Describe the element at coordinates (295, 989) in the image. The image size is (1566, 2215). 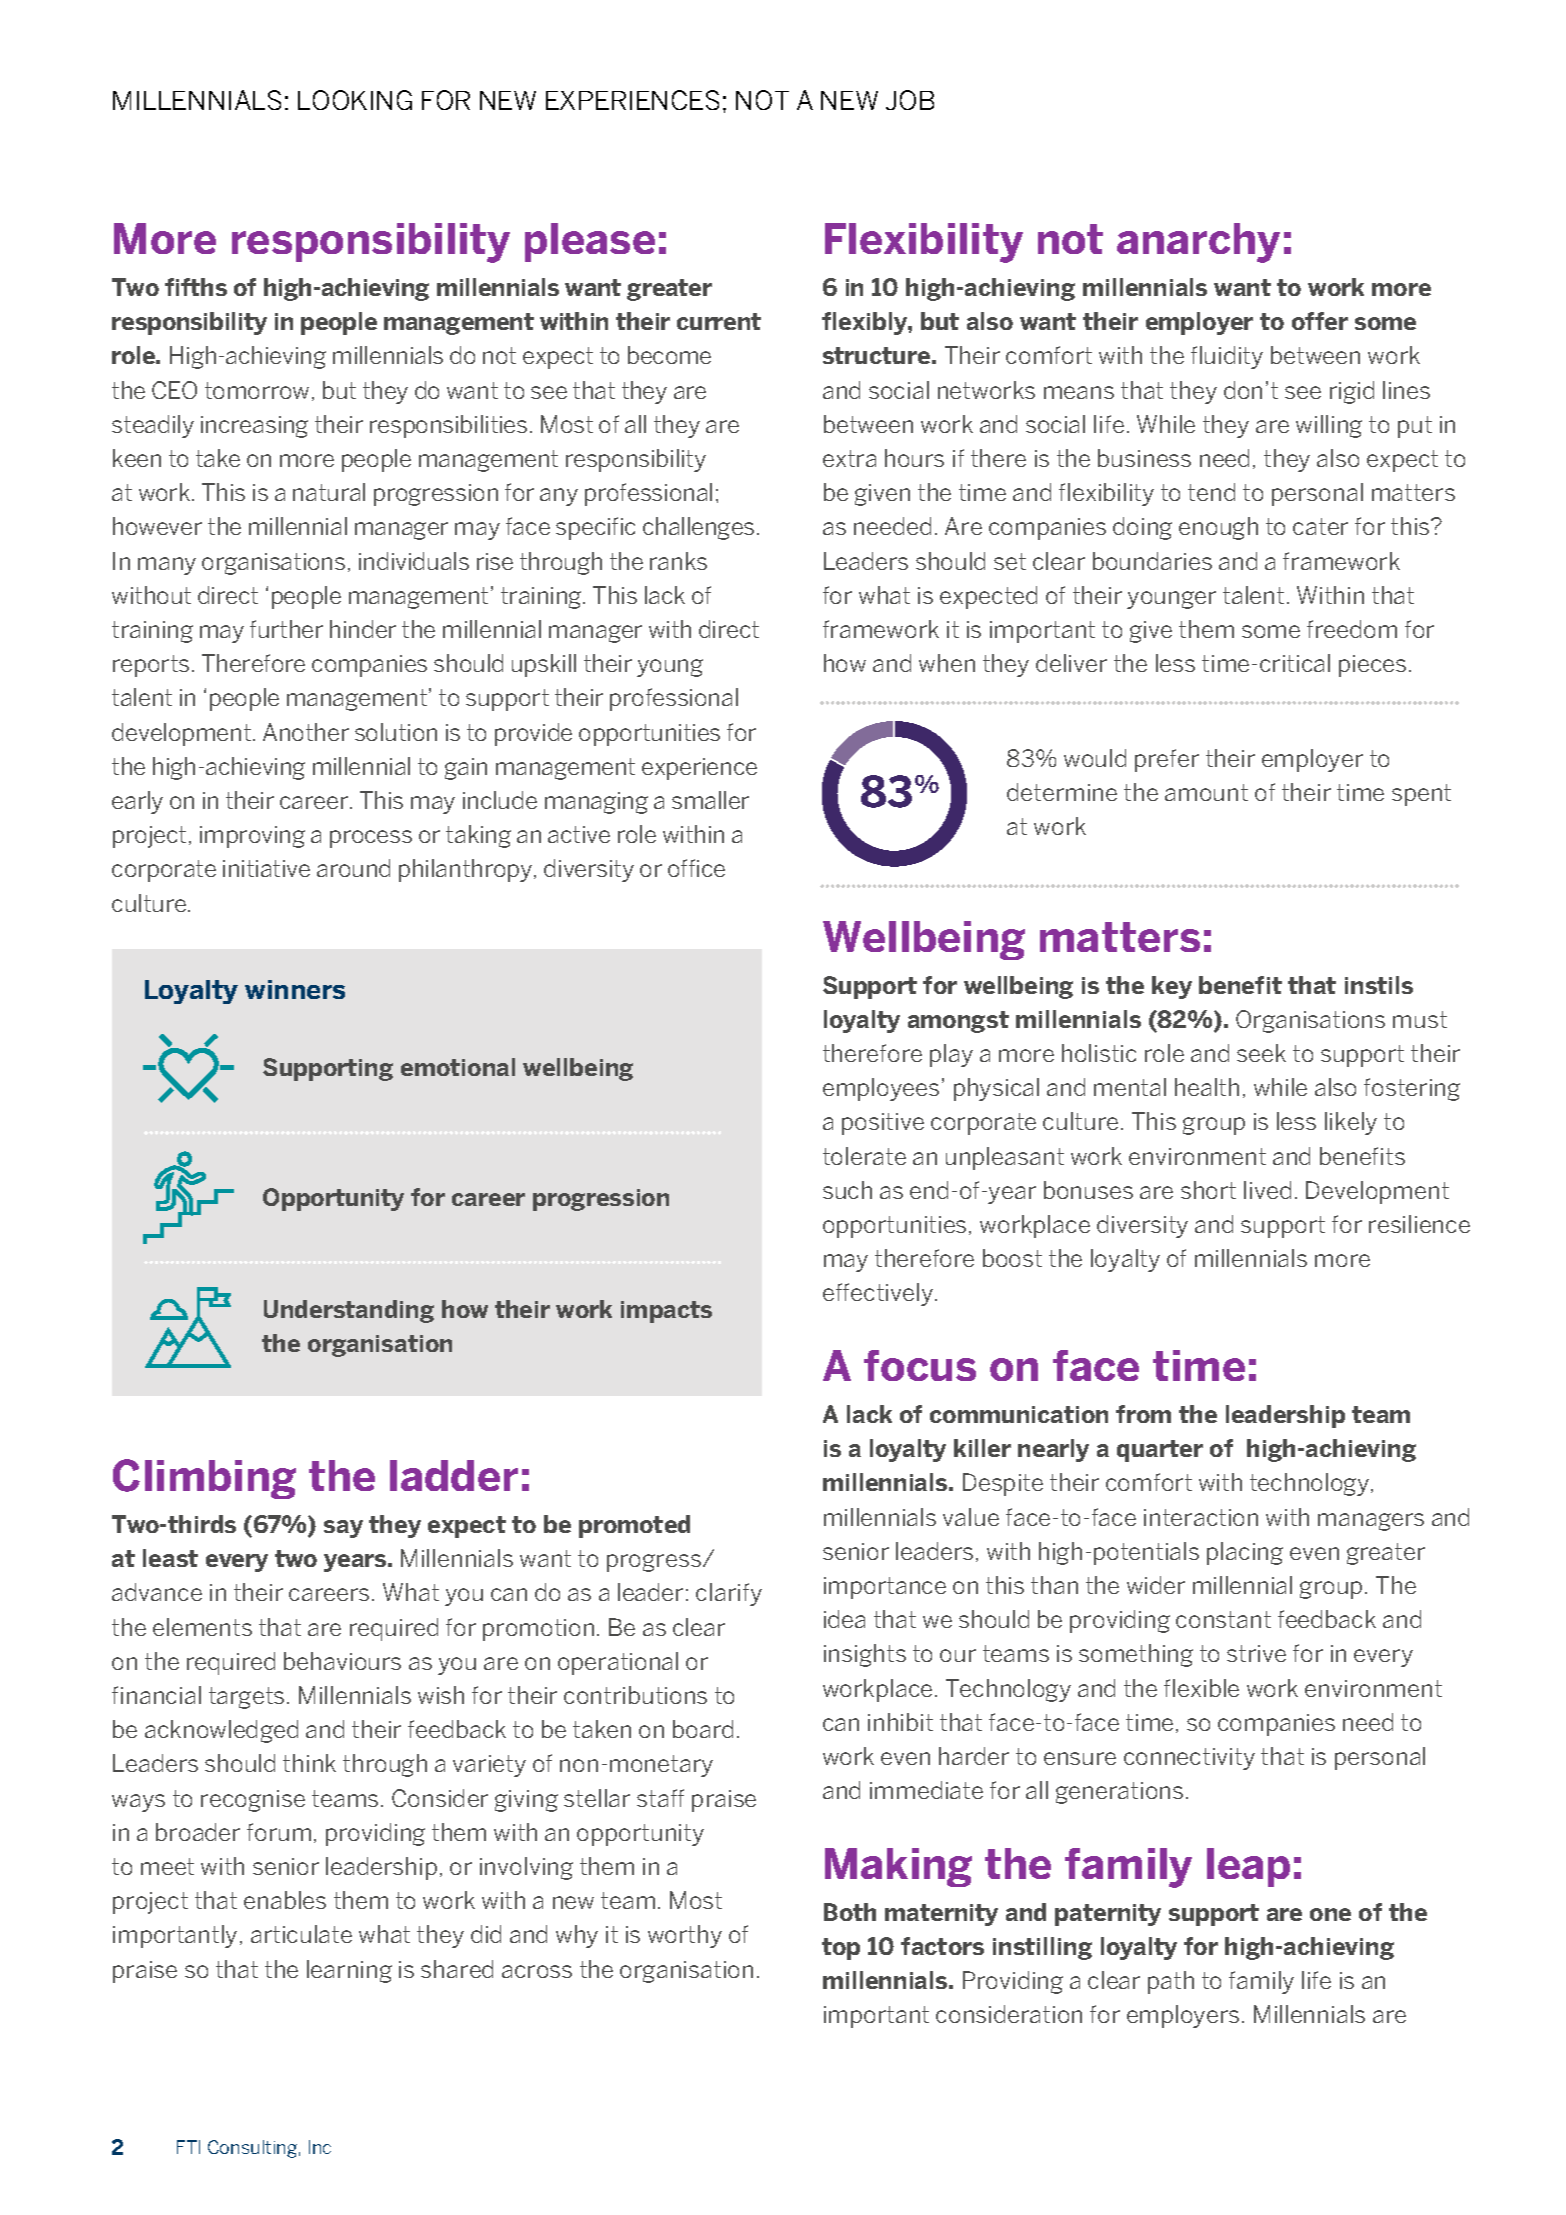
I see `winners` at that location.
